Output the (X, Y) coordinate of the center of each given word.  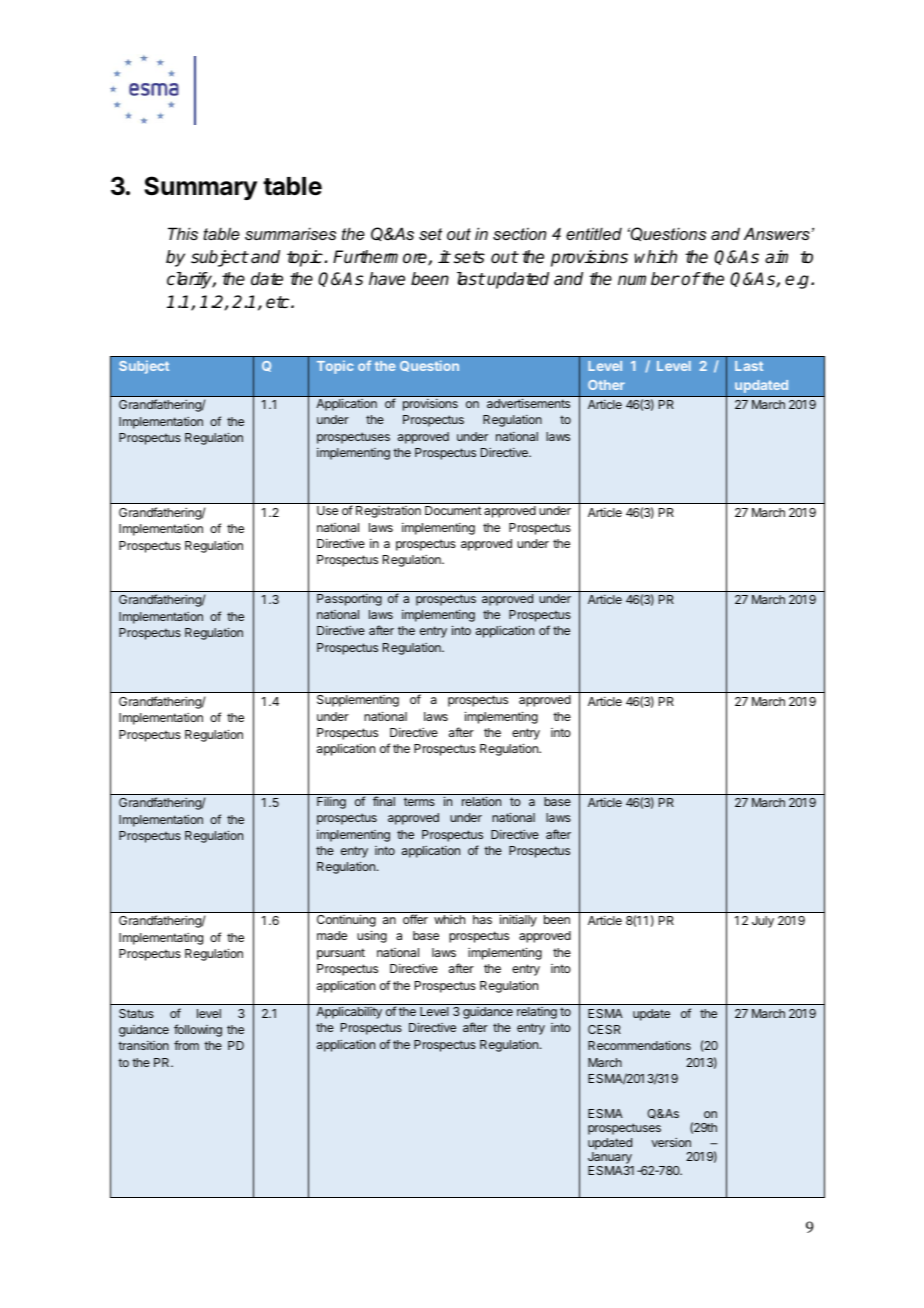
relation (481, 801)
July (763, 922)
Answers (778, 233)
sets (469, 257)
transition (143, 1045)
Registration (388, 512)
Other (606, 385)
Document (453, 510)
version (671, 1142)
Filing (331, 803)
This (183, 233)
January (611, 1159)
